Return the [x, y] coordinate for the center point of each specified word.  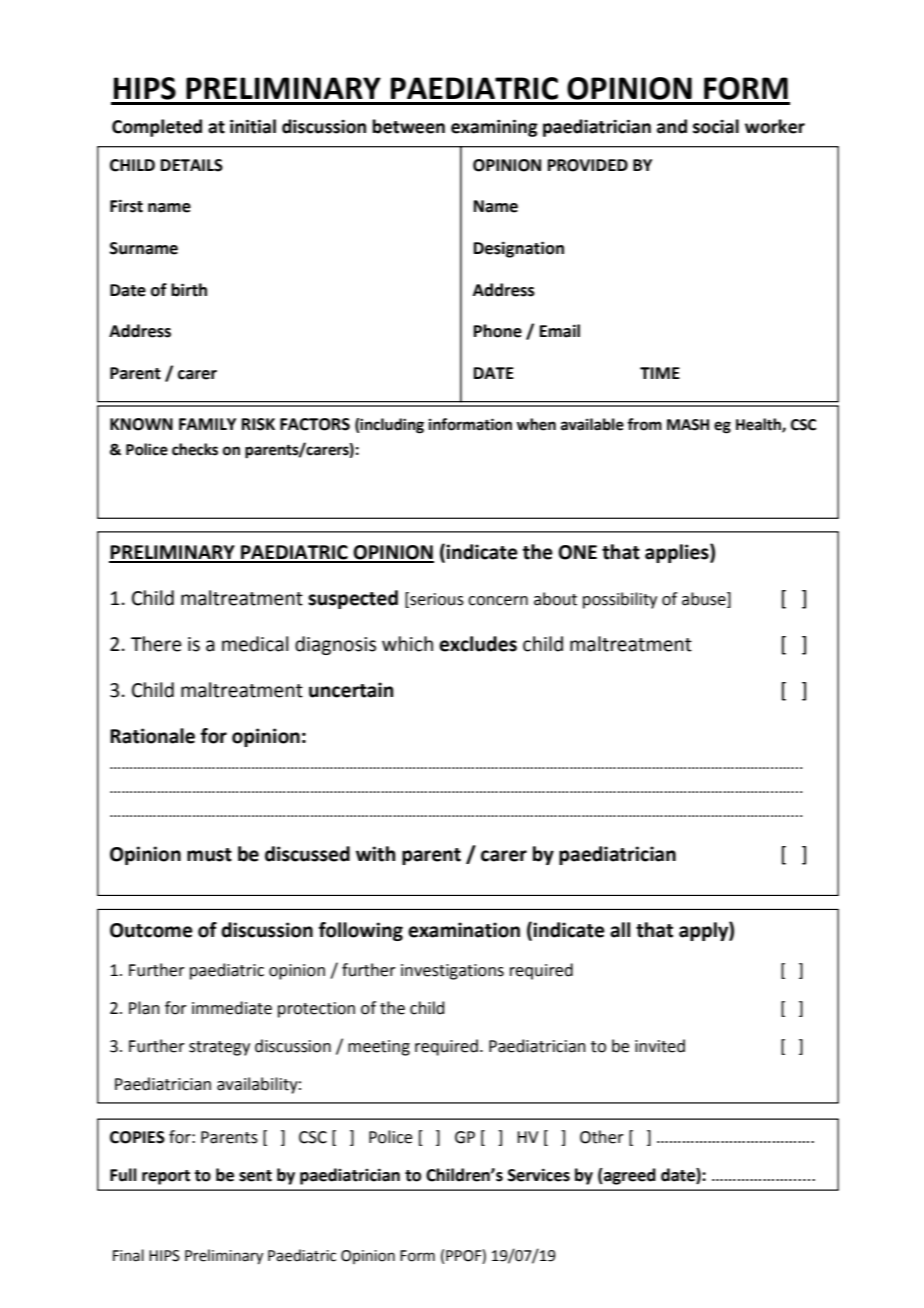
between [408, 126]
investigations [452, 972]
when [536, 424]
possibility [620, 600]
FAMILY [207, 424]
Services [539, 1175]
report [166, 1177]
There [156, 644]
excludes [478, 644]
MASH [688, 425]
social [716, 126]
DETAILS [192, 165]
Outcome [151, 930]
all [620, 930]
